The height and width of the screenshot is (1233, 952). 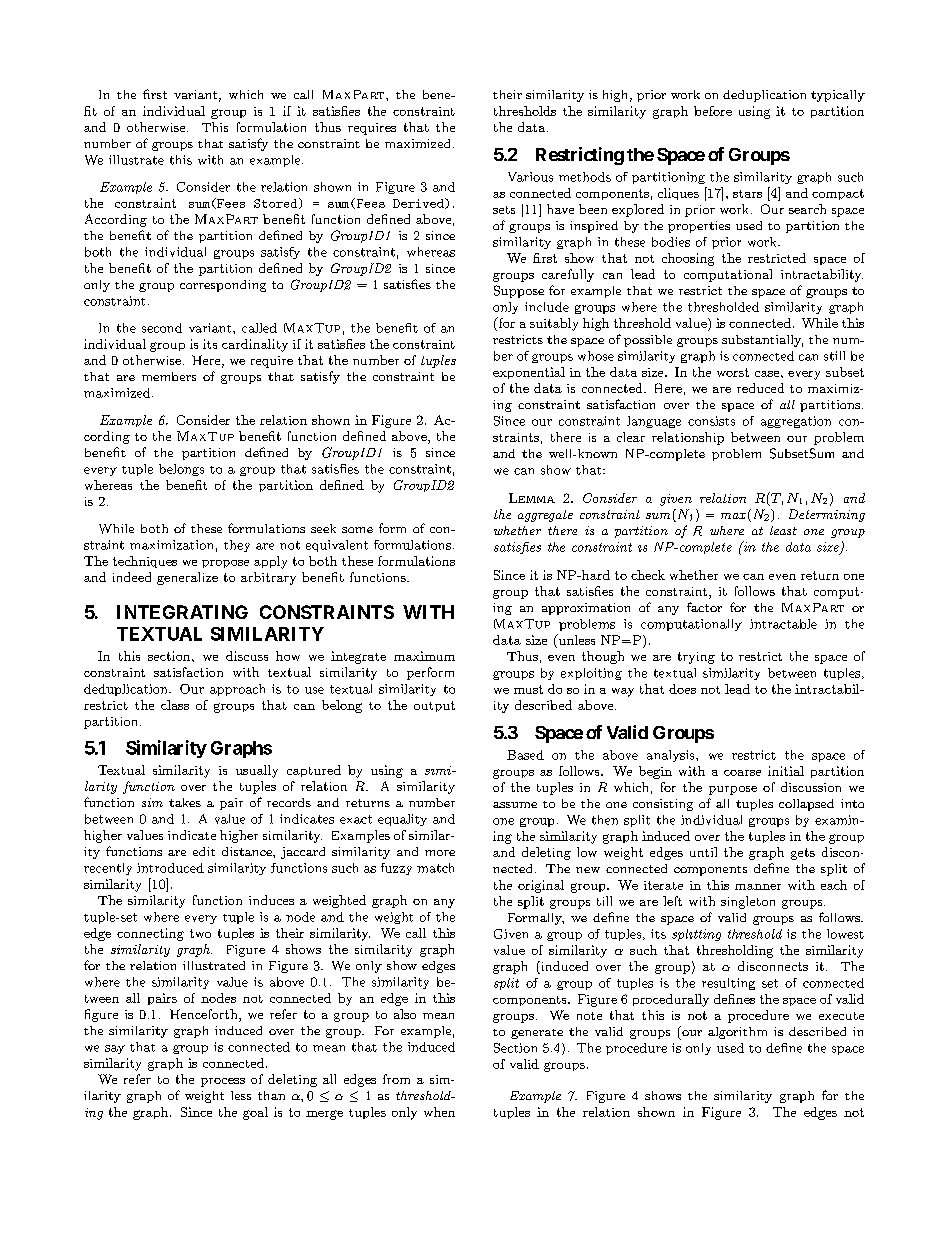 I want to click on maximum, so click(x=424, y=656).
